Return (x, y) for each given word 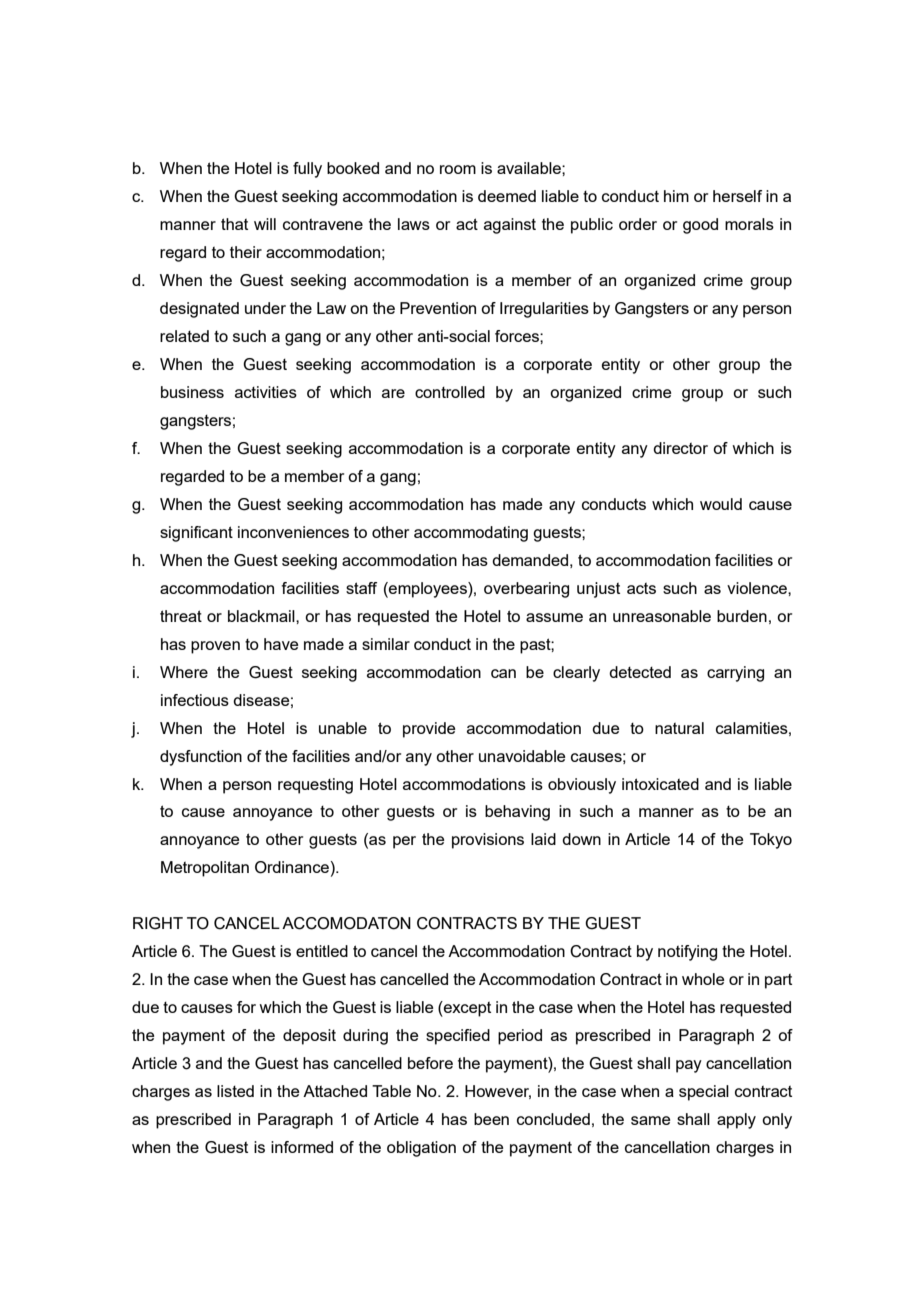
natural (679, 728)
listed (235, 1091)
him (676, 196)
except (466, 1009)
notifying (687, 953)
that (234, 224)
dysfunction (201, 758)
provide (429, 730)
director (680, 448)
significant (196, 534)
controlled (450, 392)
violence (758, 588)
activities (266, 392)
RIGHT (158, 923)
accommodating (471, 534)
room (458, 169)
